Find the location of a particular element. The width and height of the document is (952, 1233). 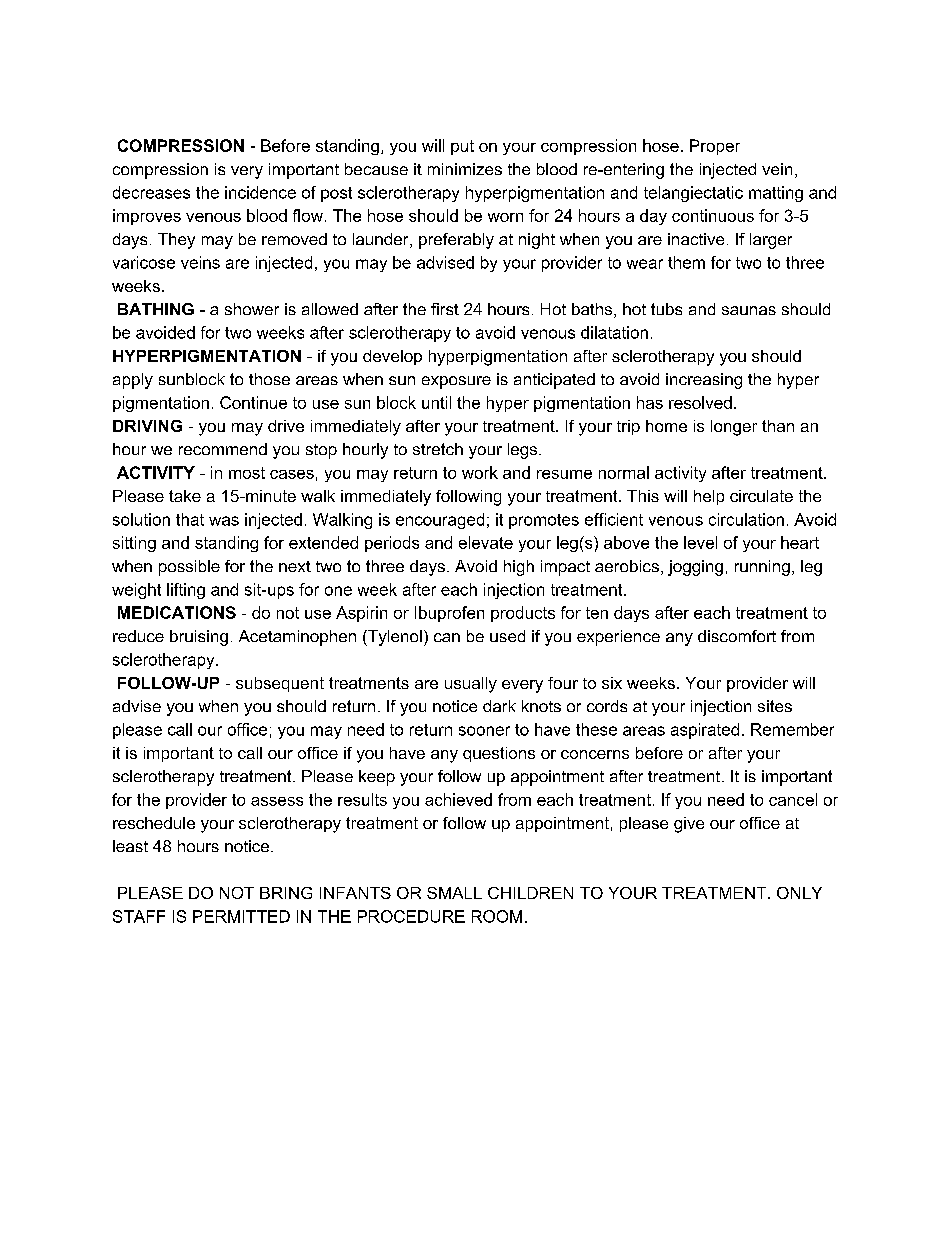

Proper is located at coordinates (715, 147).
